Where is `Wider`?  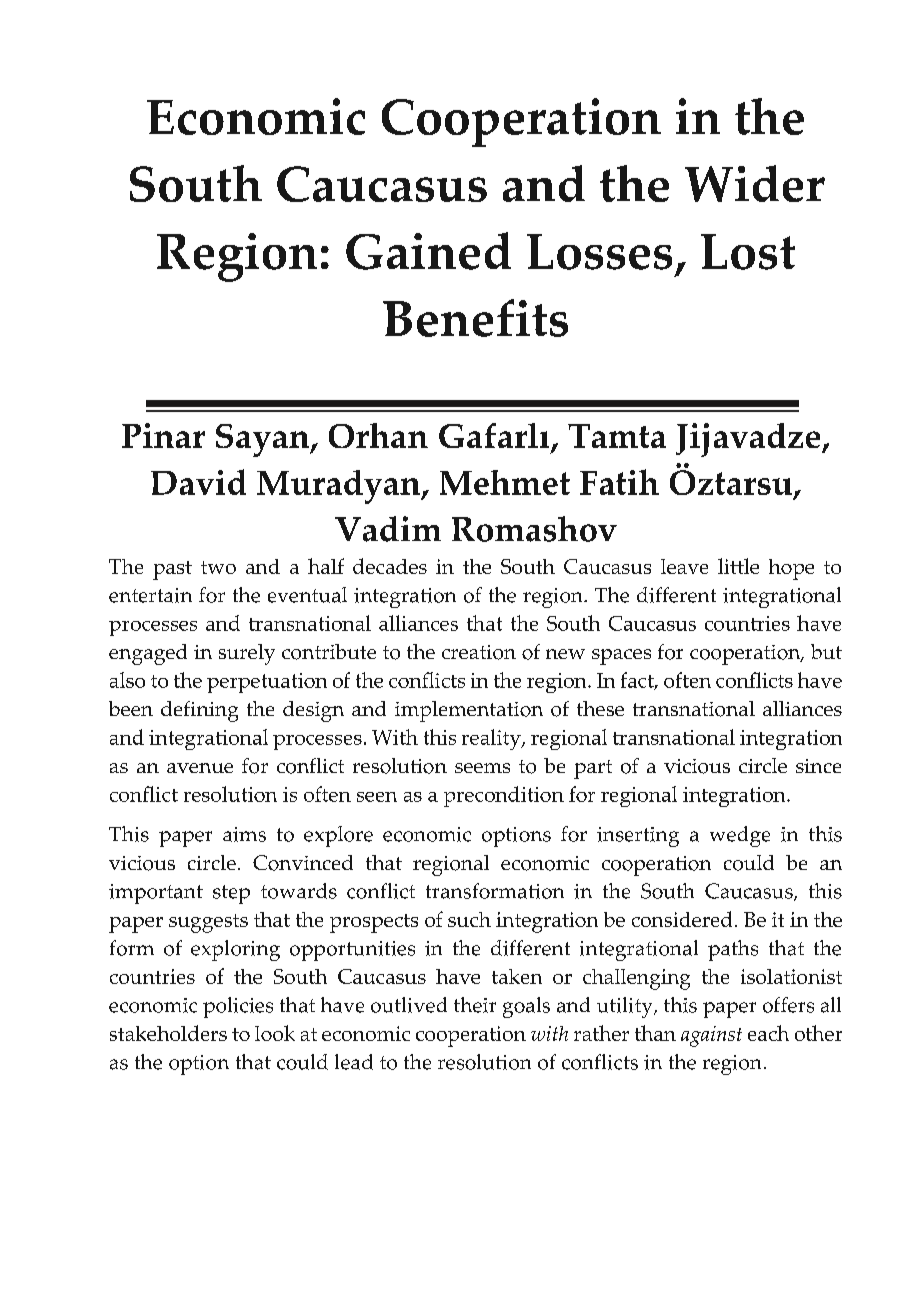 Wider is located at coordinates (755, 183).
